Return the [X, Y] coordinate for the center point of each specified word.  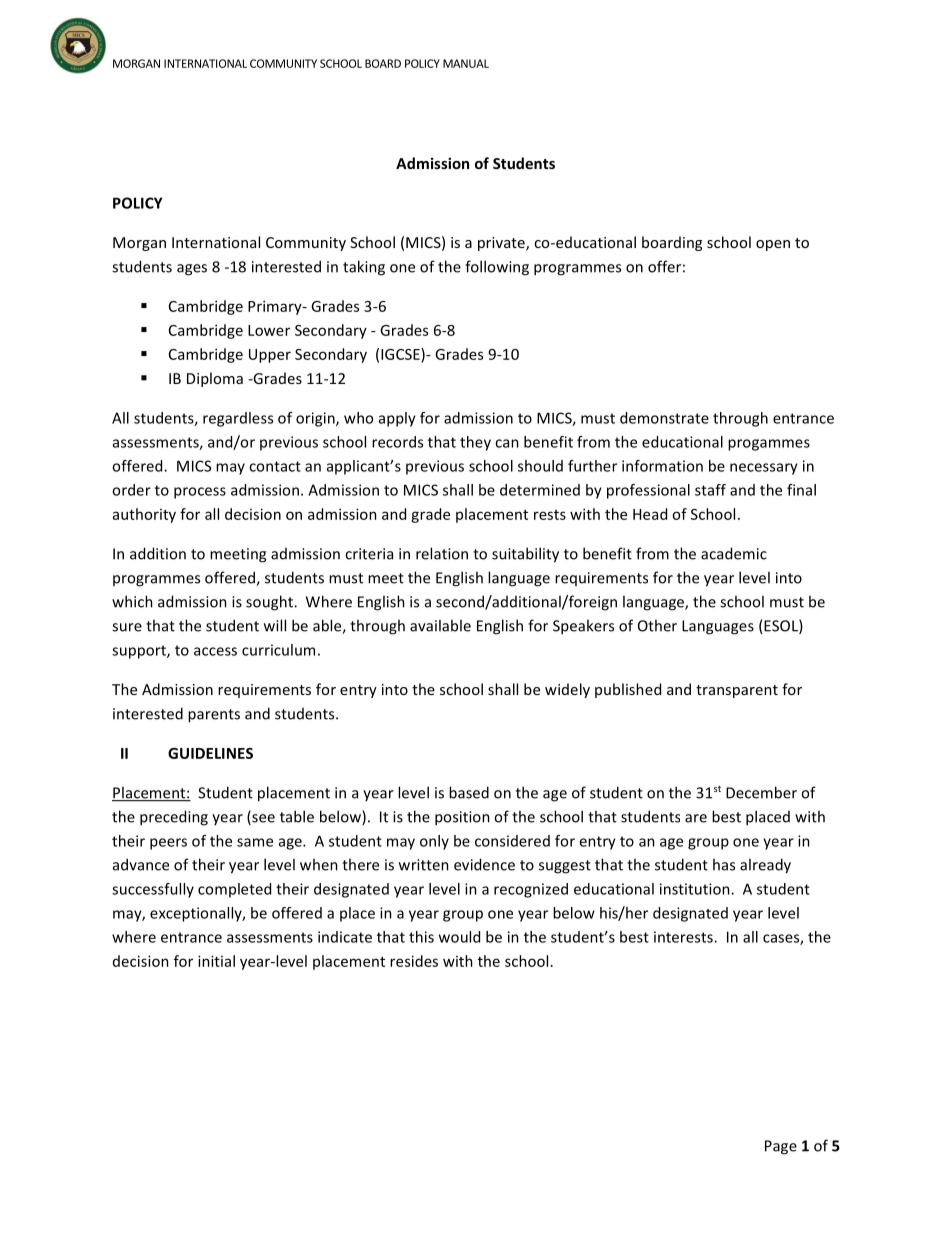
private [502, 244]
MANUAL [466, 63]
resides [414, 961]
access [215, 651]
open [773, 245]
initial [216, 961]
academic [734, 553]
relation [442, 553]
